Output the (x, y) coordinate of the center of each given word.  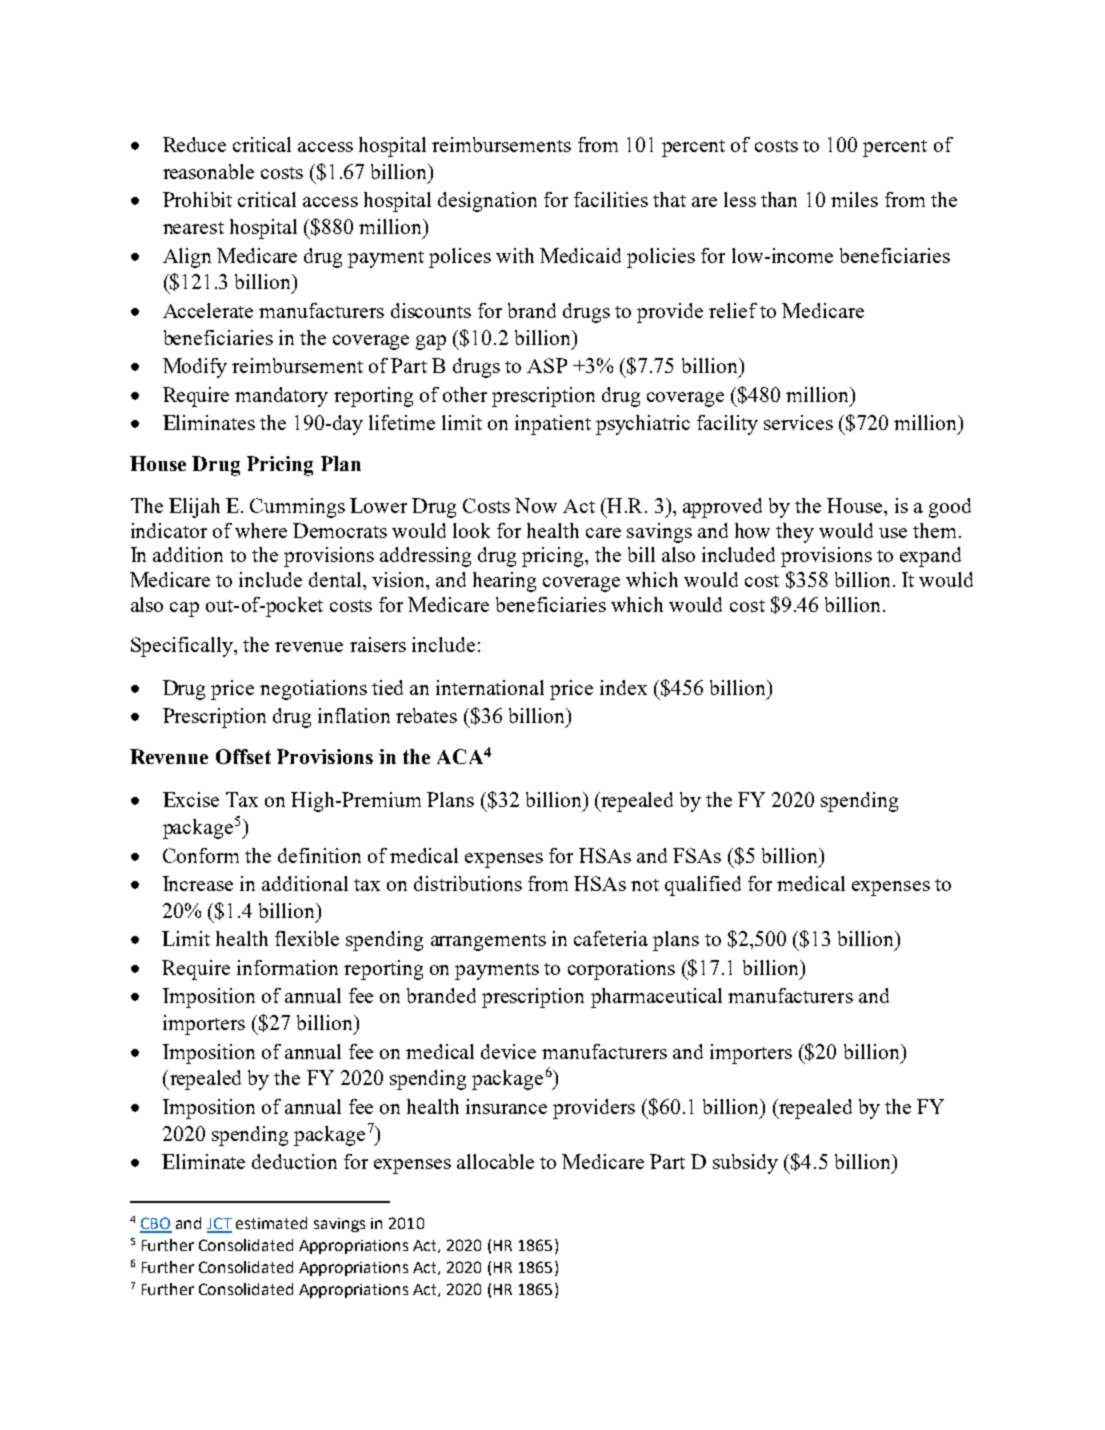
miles (854, 199)
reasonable (208, 171)
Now (536, 505)
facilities (611, 199)
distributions (468, 883)
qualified (703, 886)
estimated (271, 1223)
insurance (506, 1106)
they (795, 533)
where (261, 530)
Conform (201, 855)
